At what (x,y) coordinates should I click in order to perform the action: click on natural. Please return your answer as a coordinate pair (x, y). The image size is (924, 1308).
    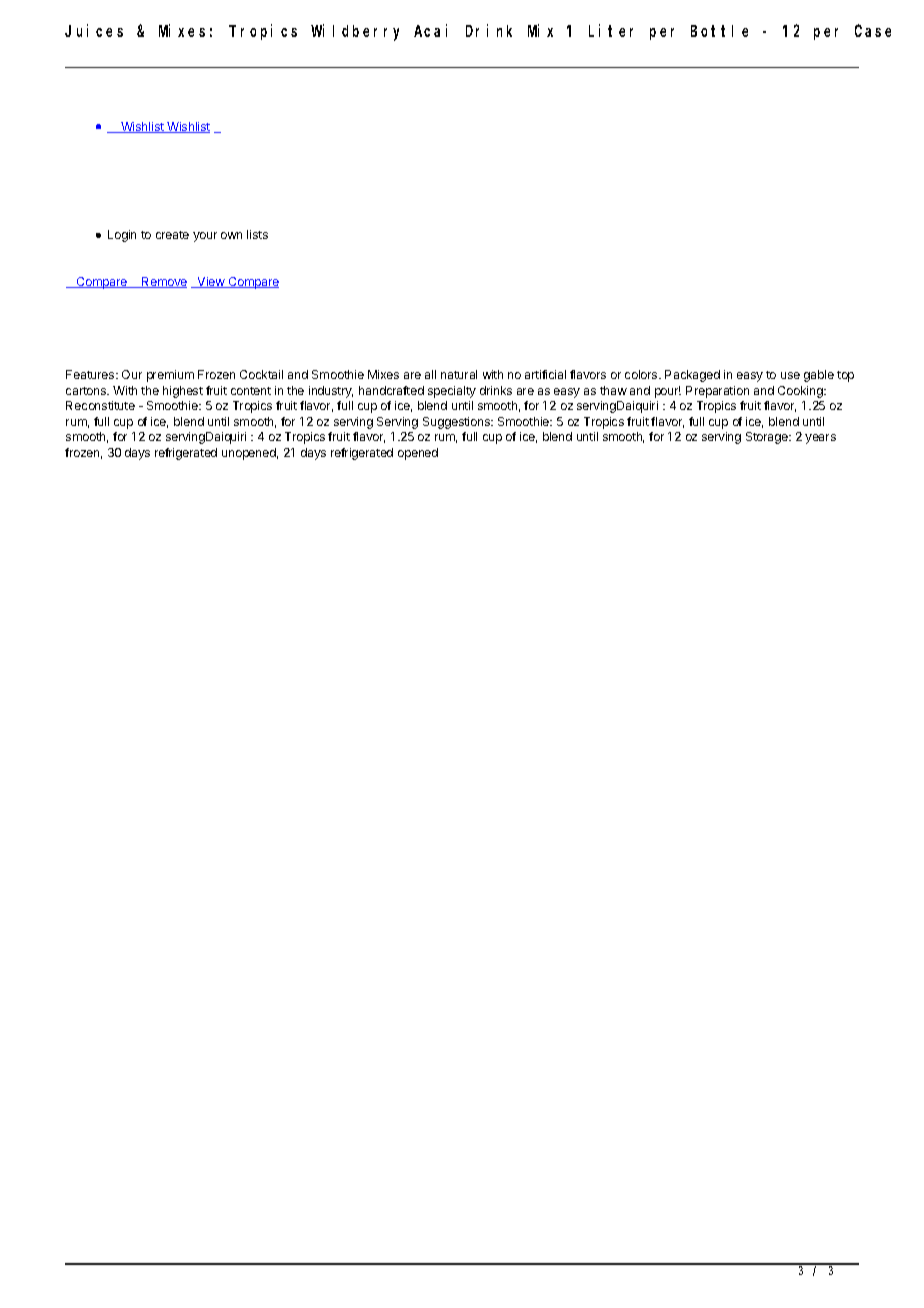
    Looking at the image, I should click on (459, 374).
